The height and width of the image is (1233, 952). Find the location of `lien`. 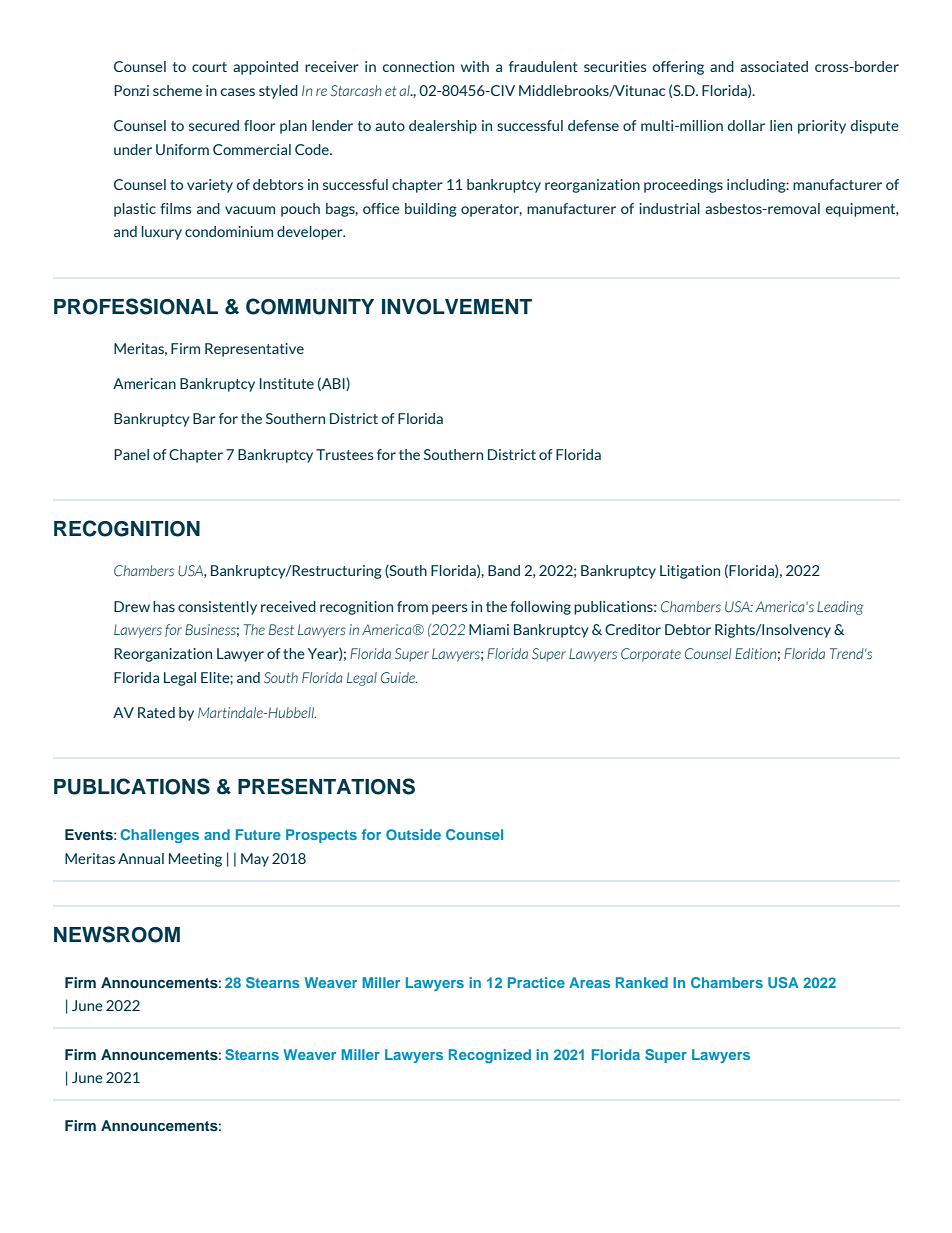

lien is located at coordinates (781, 125).
